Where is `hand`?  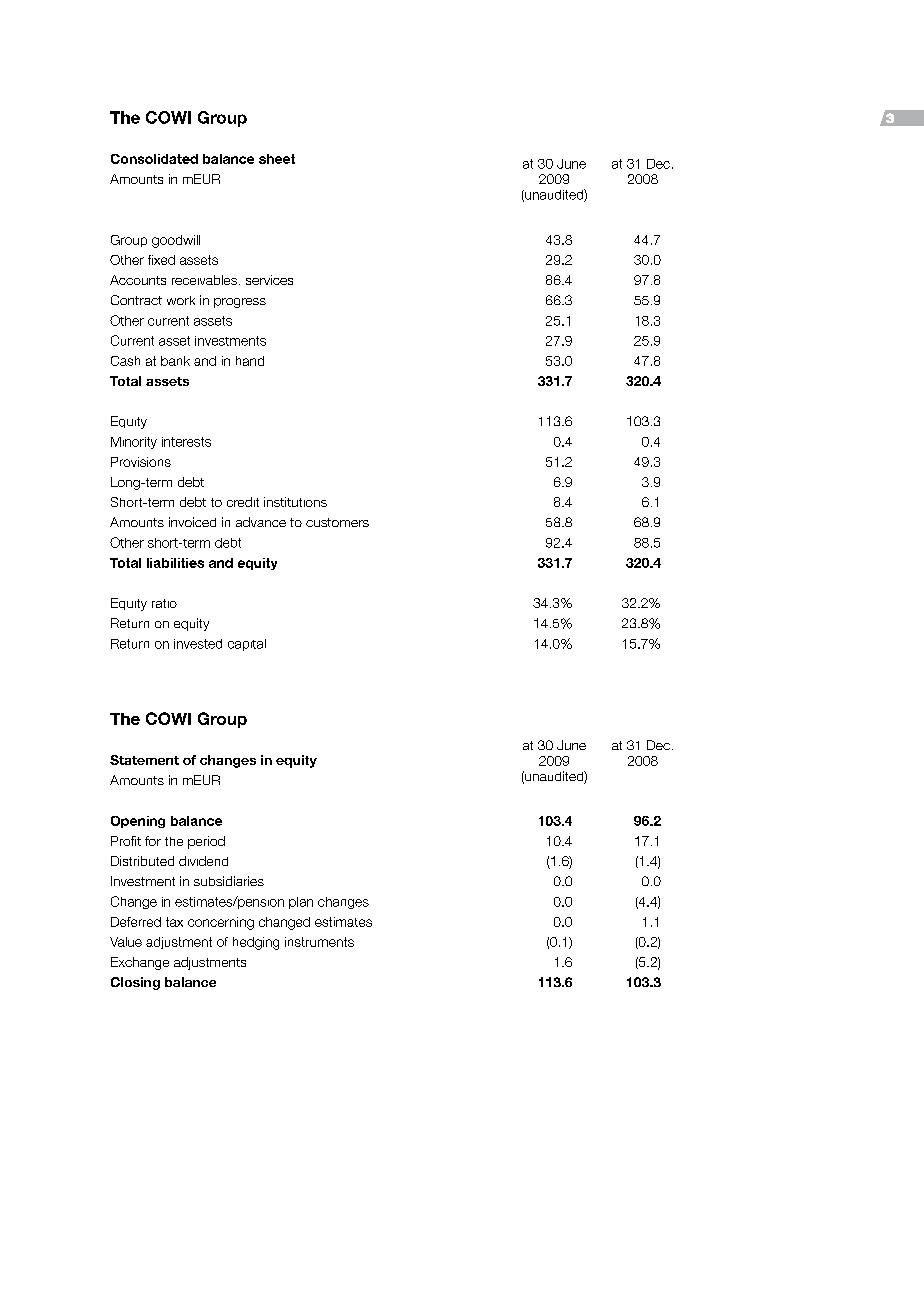
hand is located at coordinates (250, 361).
